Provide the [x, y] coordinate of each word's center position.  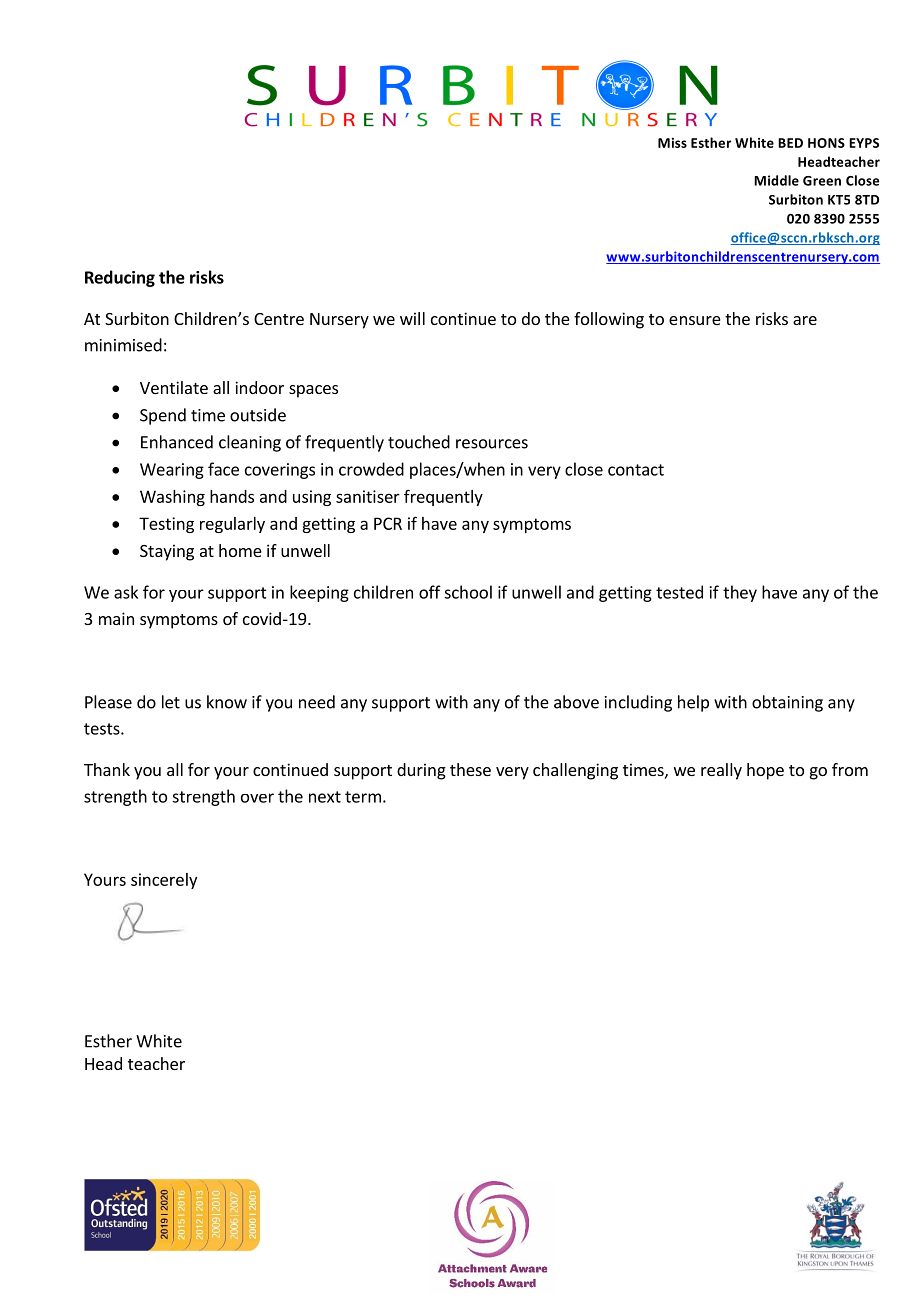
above [576, 702]
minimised [123, 345]
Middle [776, 180]
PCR [388, 523]
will [412, 318]
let [171, 702]
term [363, 797]
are [805, 320]
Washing [172, 498]
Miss [672, 143]
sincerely [164, 881]
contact [636, 470]
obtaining [787, 703]
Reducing [120, 278]
